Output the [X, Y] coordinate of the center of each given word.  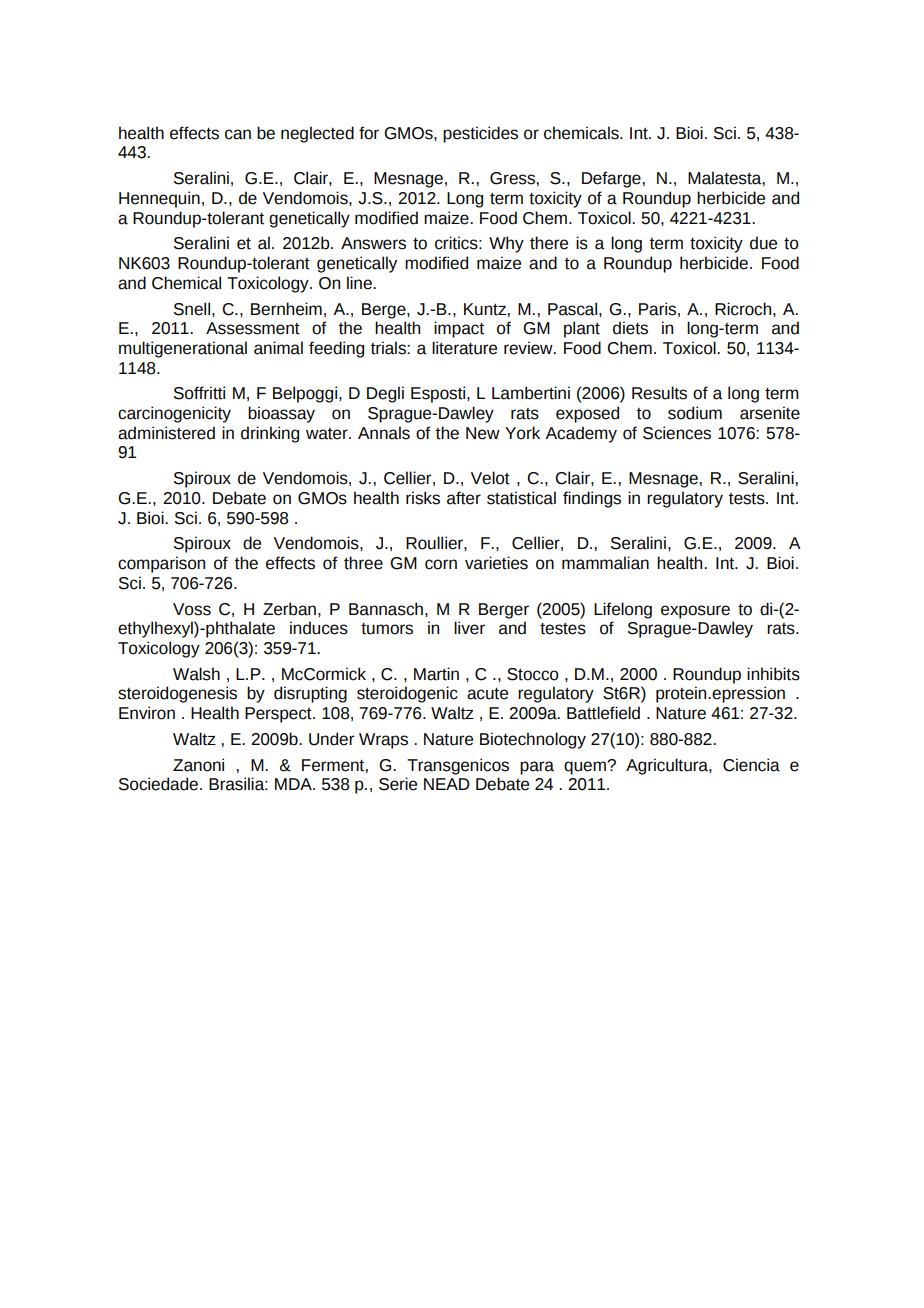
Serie [398, 784]
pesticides [480, 134]
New [483, 433]
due [763, 243]
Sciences [677, 433]
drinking [270, 434]
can [238, 134]
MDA [294, 784]
